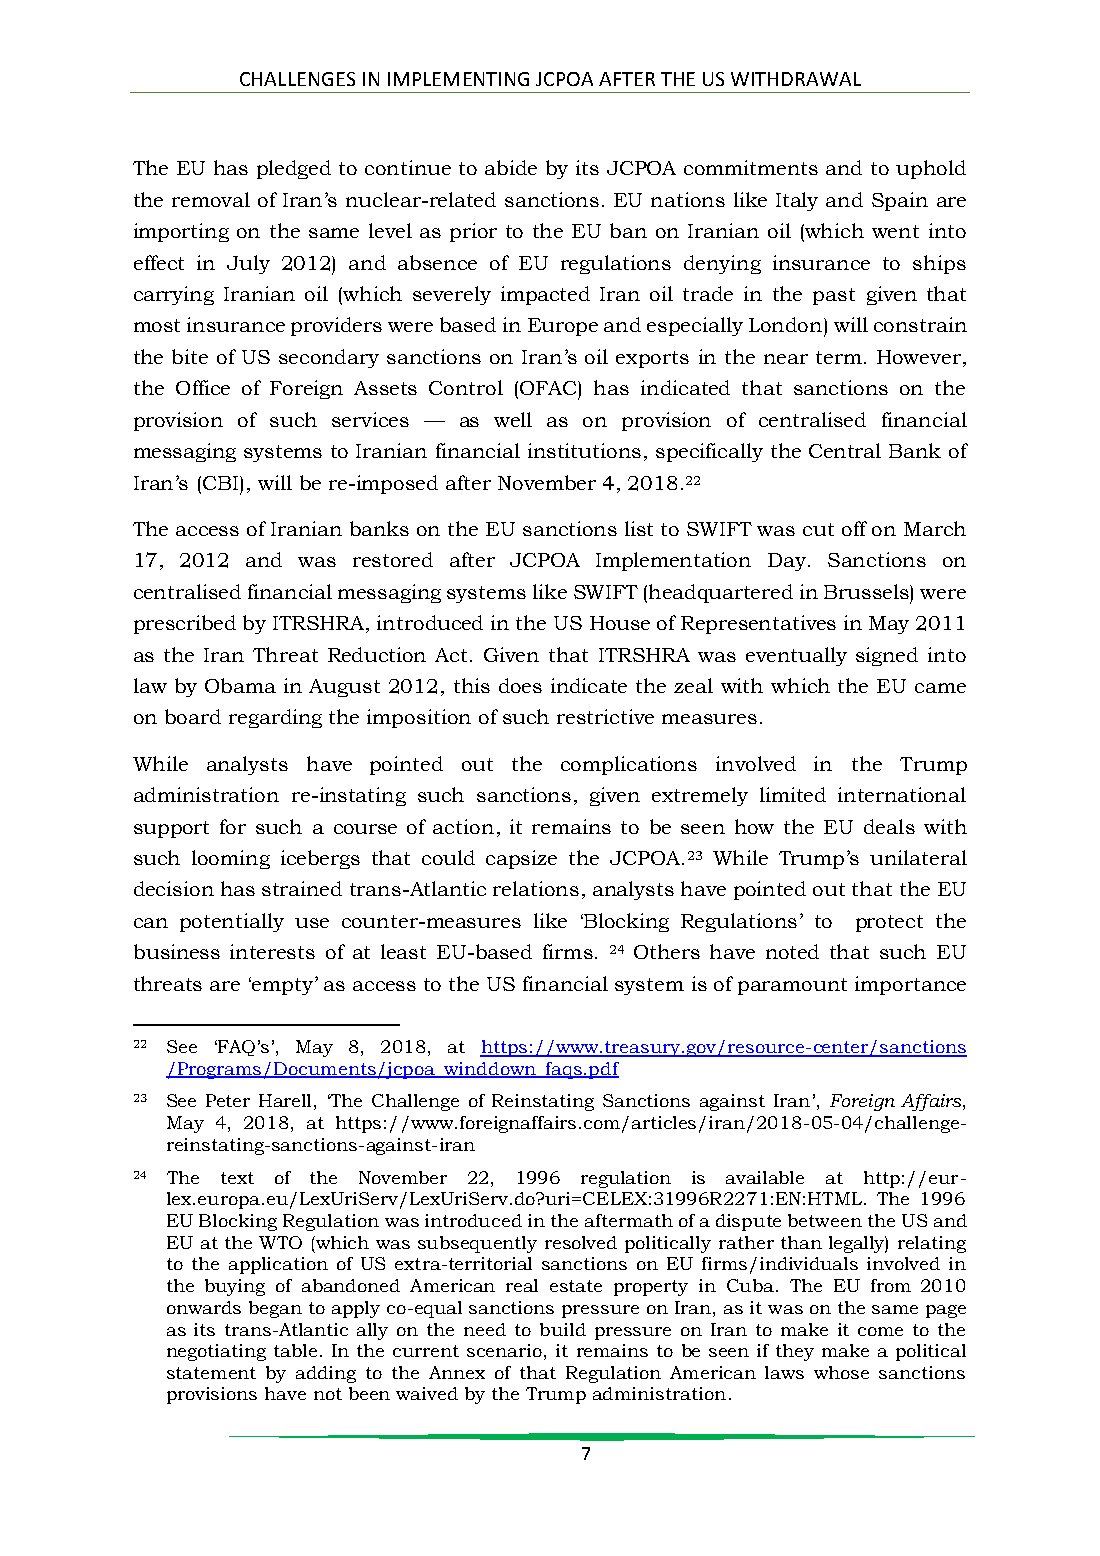  What do you see at coordinates (511, 167) in the document?
I see `abide` at bounding box center [511, 167].
